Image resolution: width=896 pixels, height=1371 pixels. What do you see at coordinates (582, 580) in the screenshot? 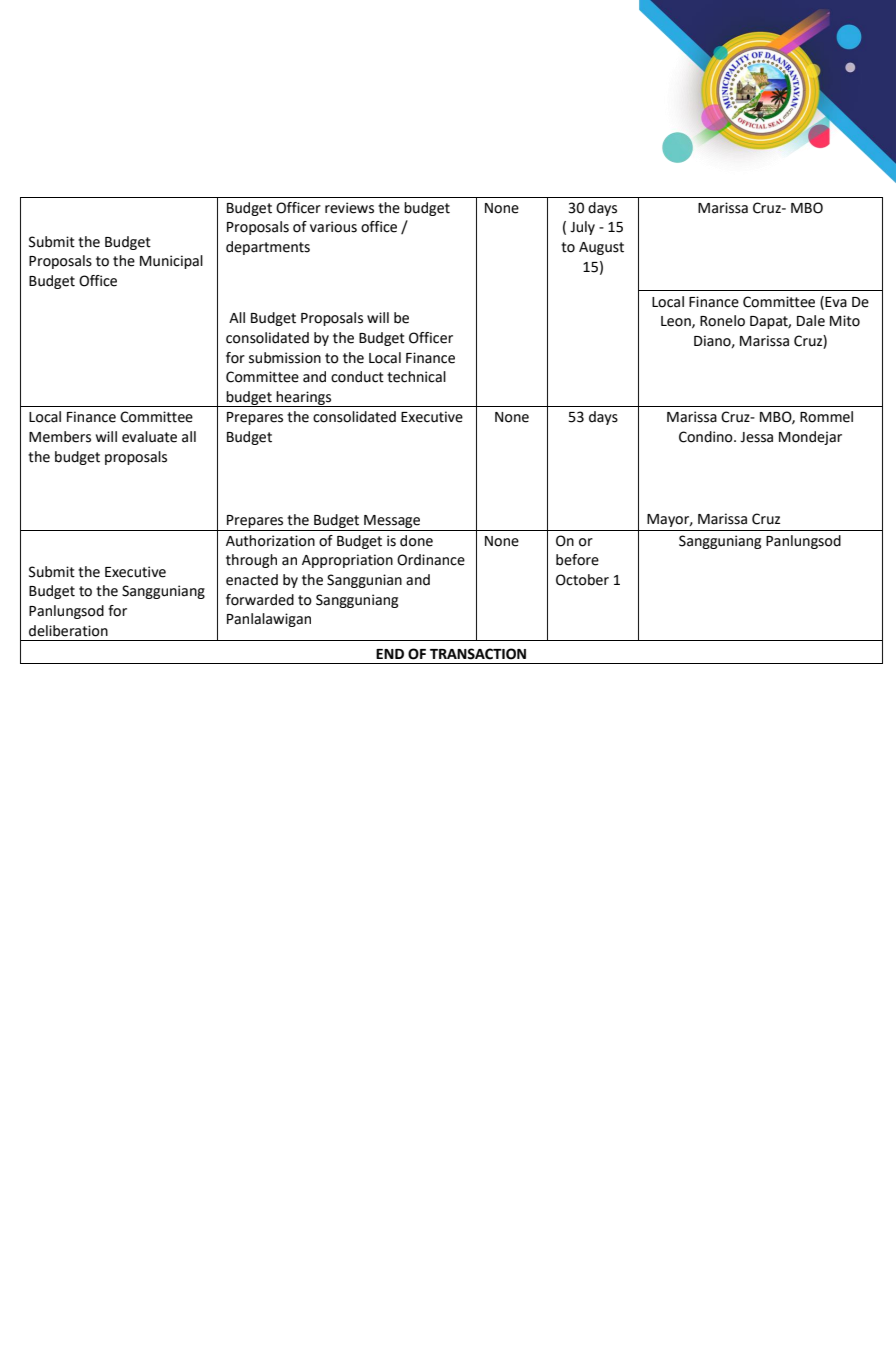
I see `October` at bounding box center [582, 580].
